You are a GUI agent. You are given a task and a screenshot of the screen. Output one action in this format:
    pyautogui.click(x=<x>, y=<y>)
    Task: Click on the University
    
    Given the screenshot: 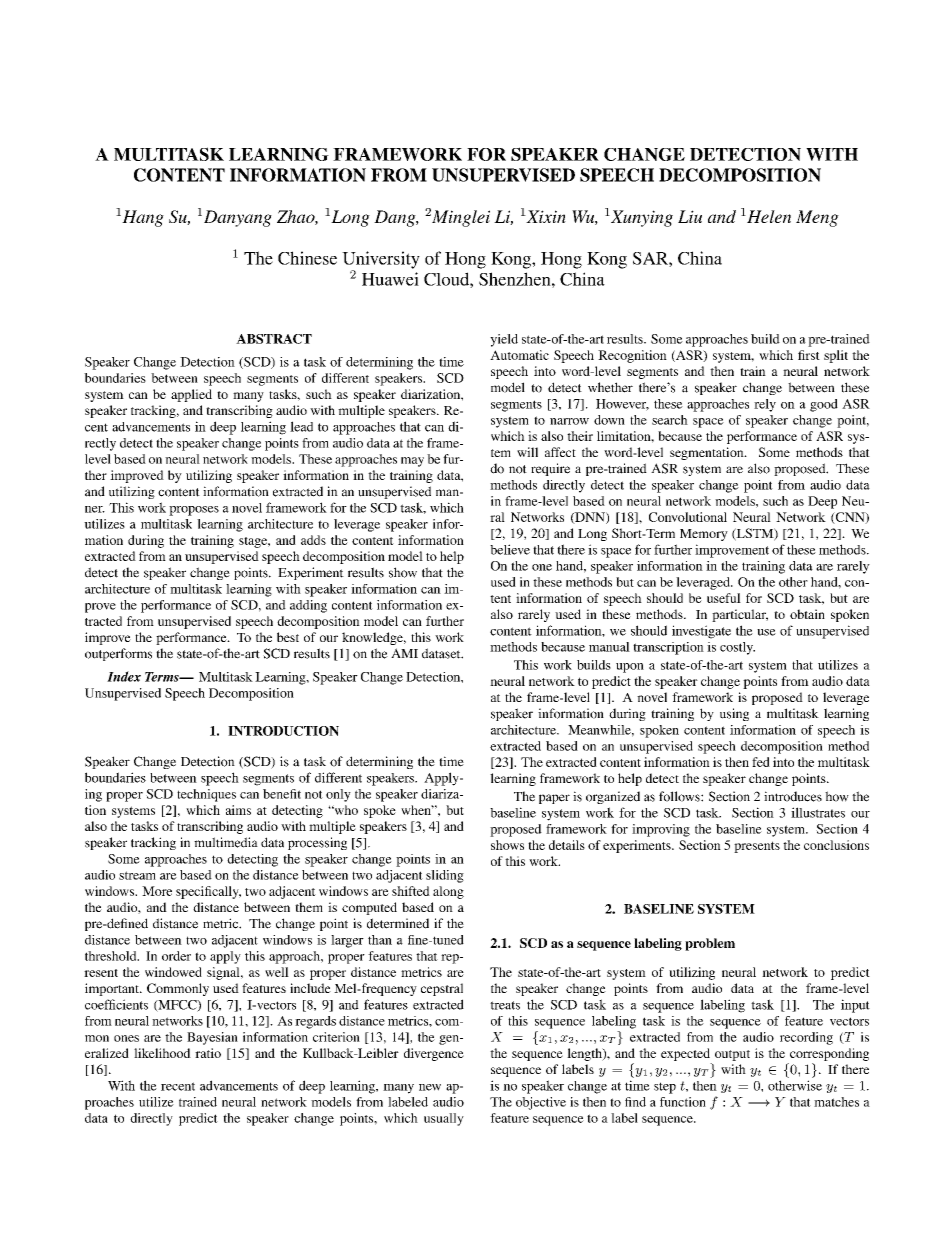 What is the action you would take?
    pyautogui.click(x=381, y=261)
